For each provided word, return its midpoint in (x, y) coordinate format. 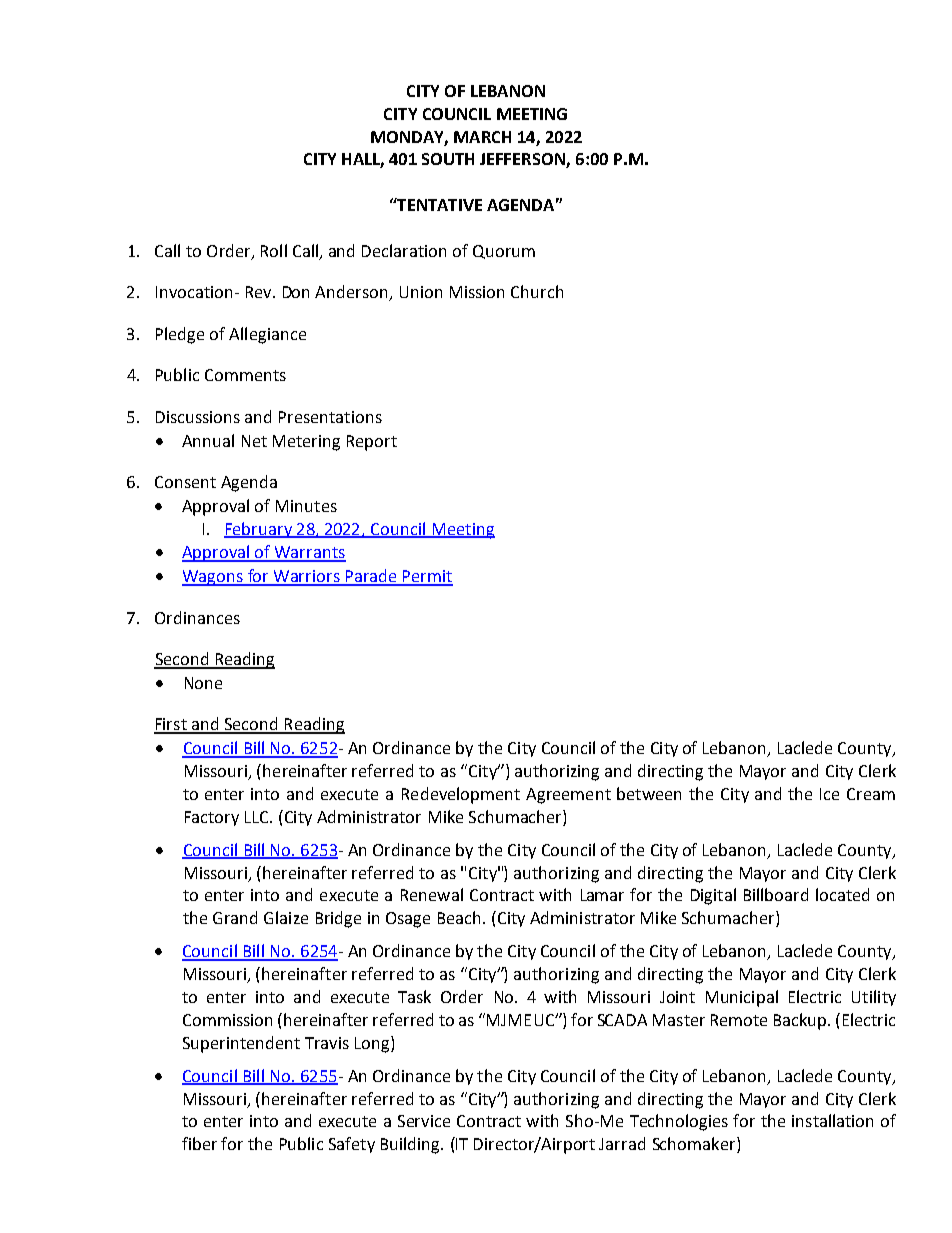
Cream (871, 794)
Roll (274, 250)
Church (537, 291)
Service (424, 1121)
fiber (199, 1143)
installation (832, 1120)
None (203, 683)
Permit (427, 577)
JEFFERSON (523, 160)
